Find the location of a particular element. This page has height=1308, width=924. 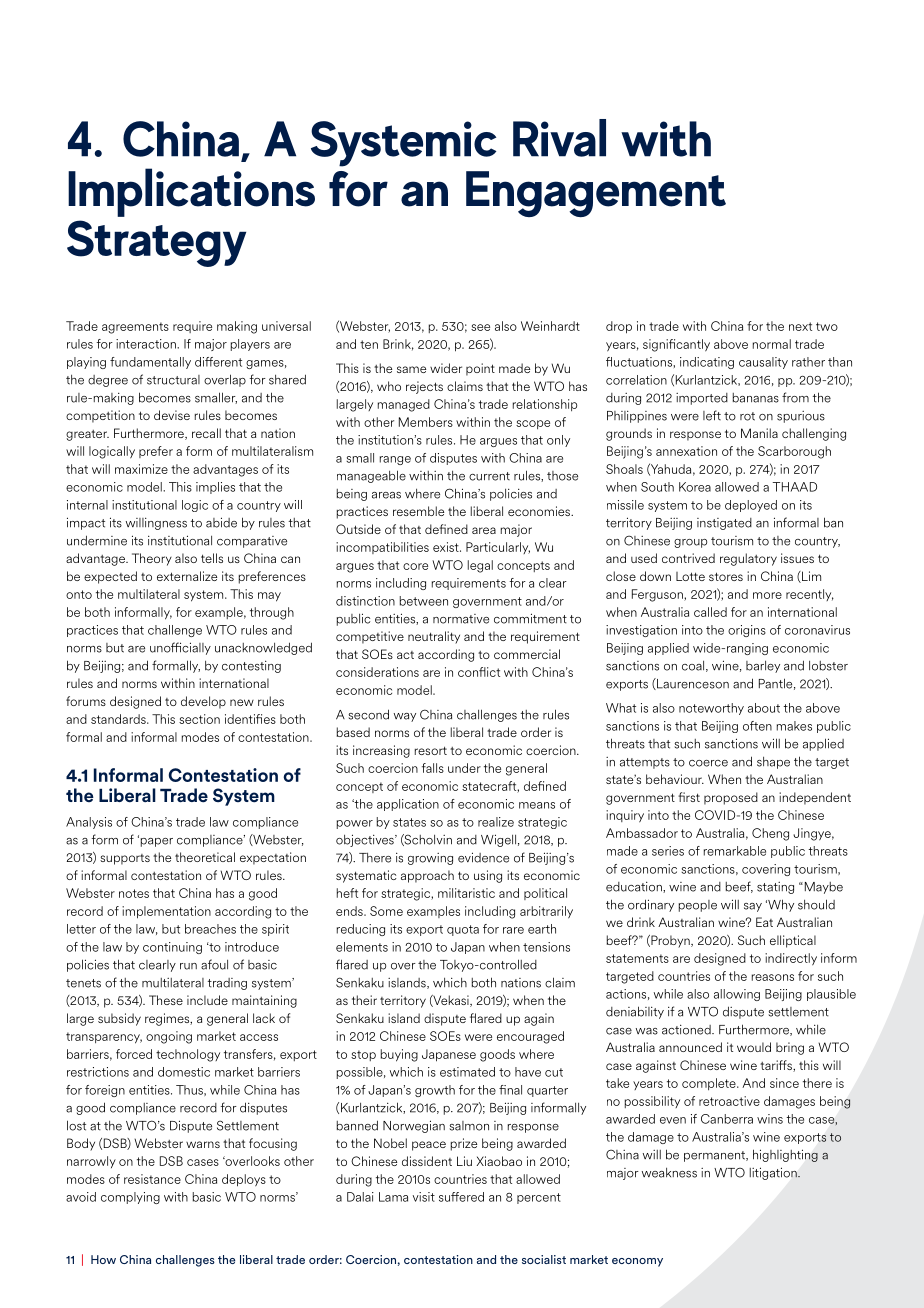

conflict is located at coordinates (479, 672).
